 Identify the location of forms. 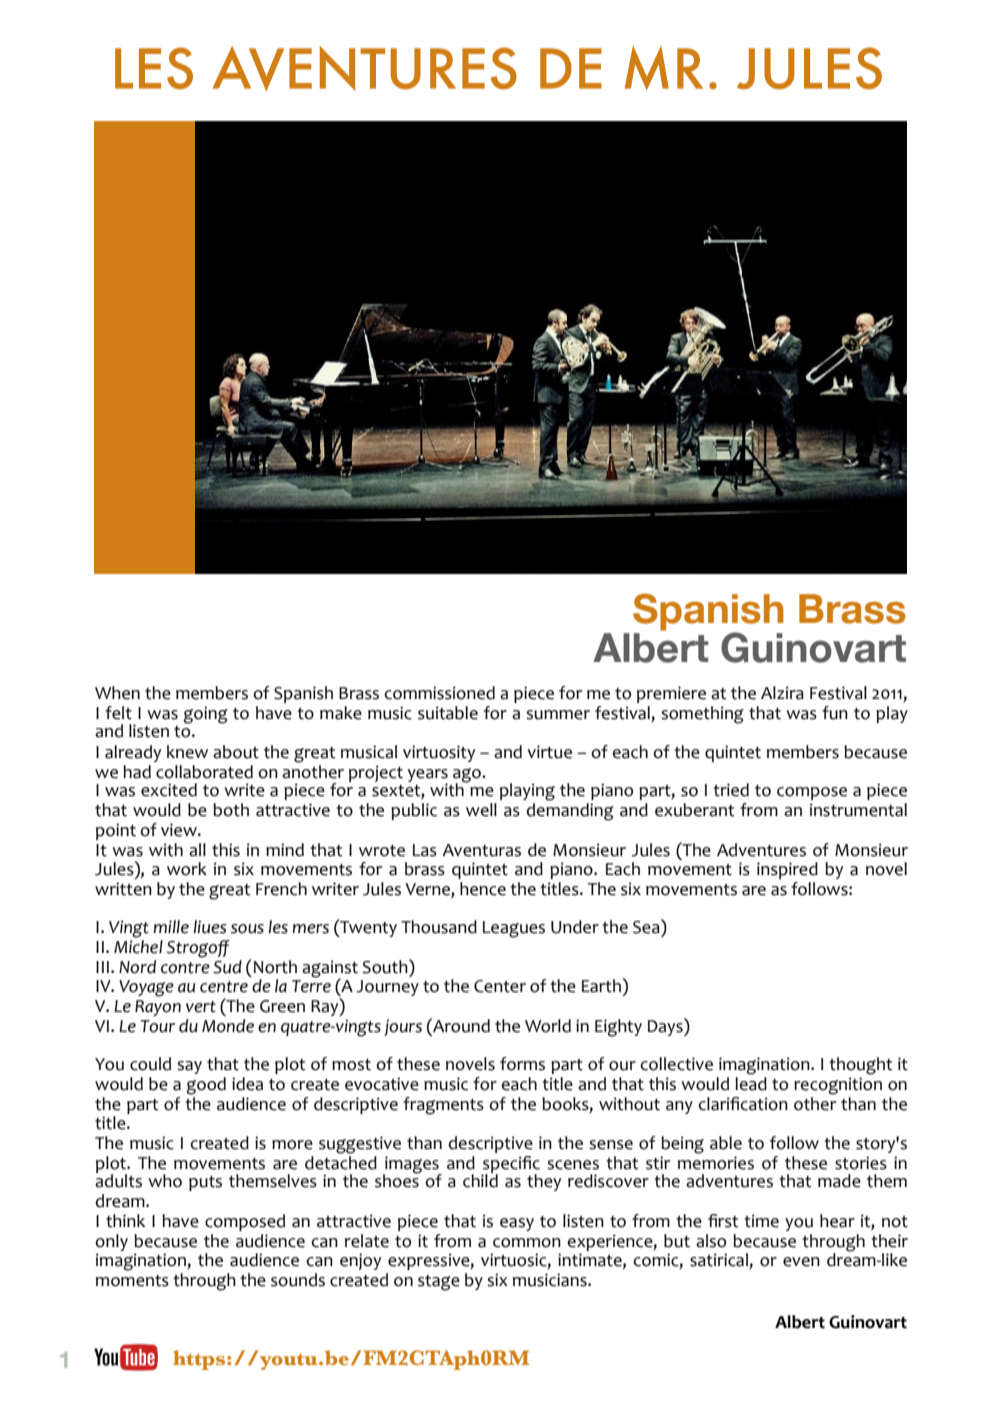
(522, 1064).
